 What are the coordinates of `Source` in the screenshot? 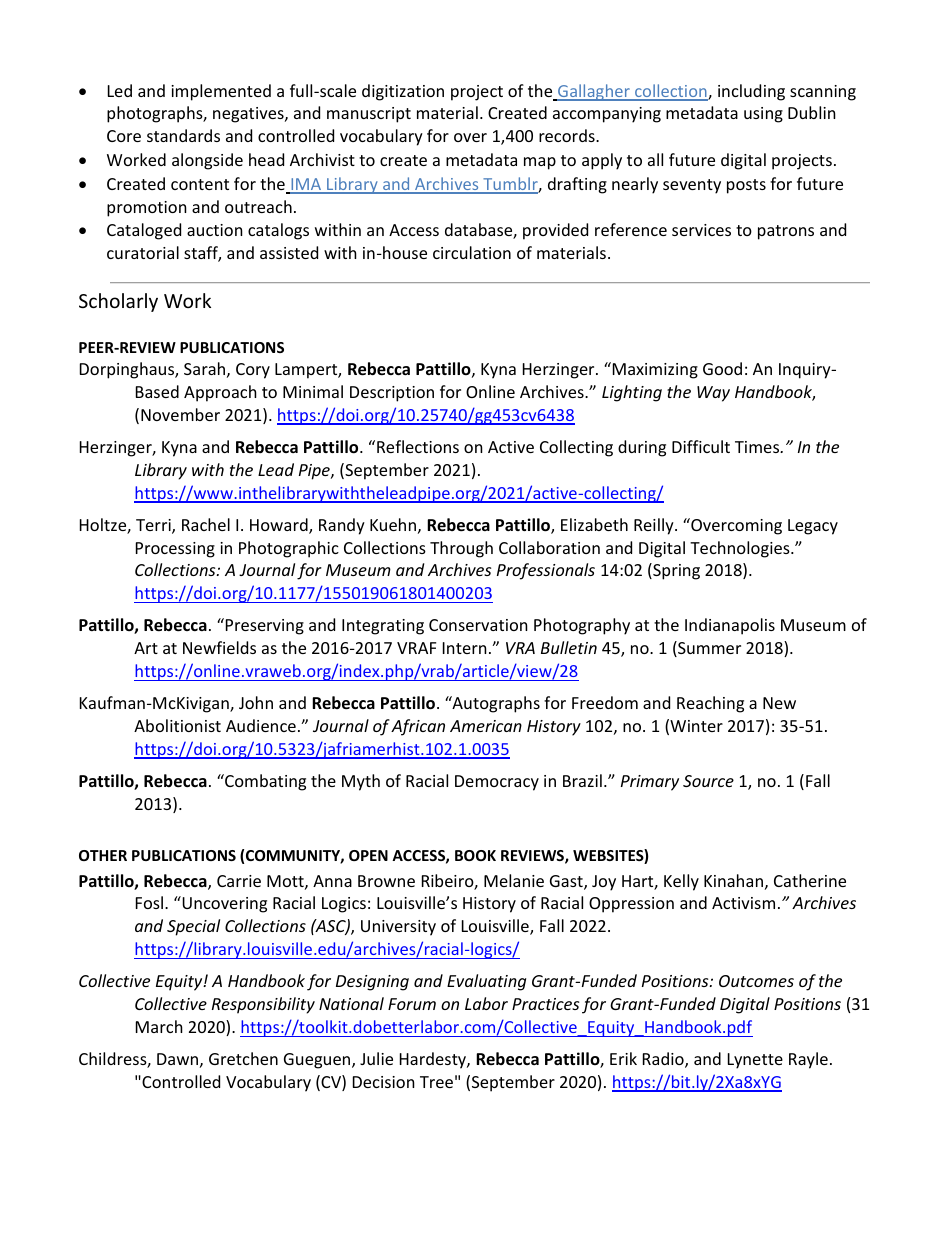 It's located at (708, 781).
